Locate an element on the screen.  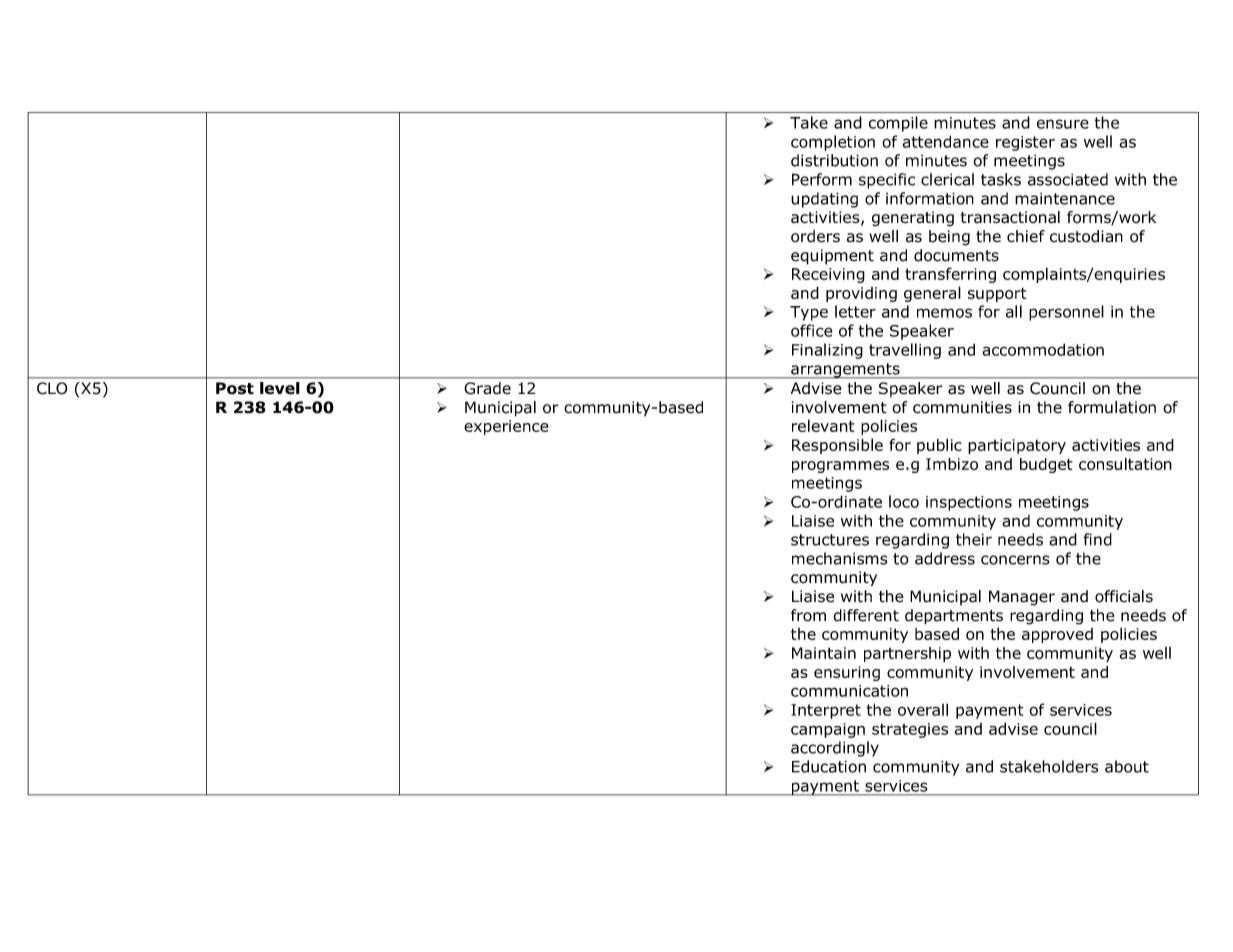
distribution is located at coordinates (834, 160).
